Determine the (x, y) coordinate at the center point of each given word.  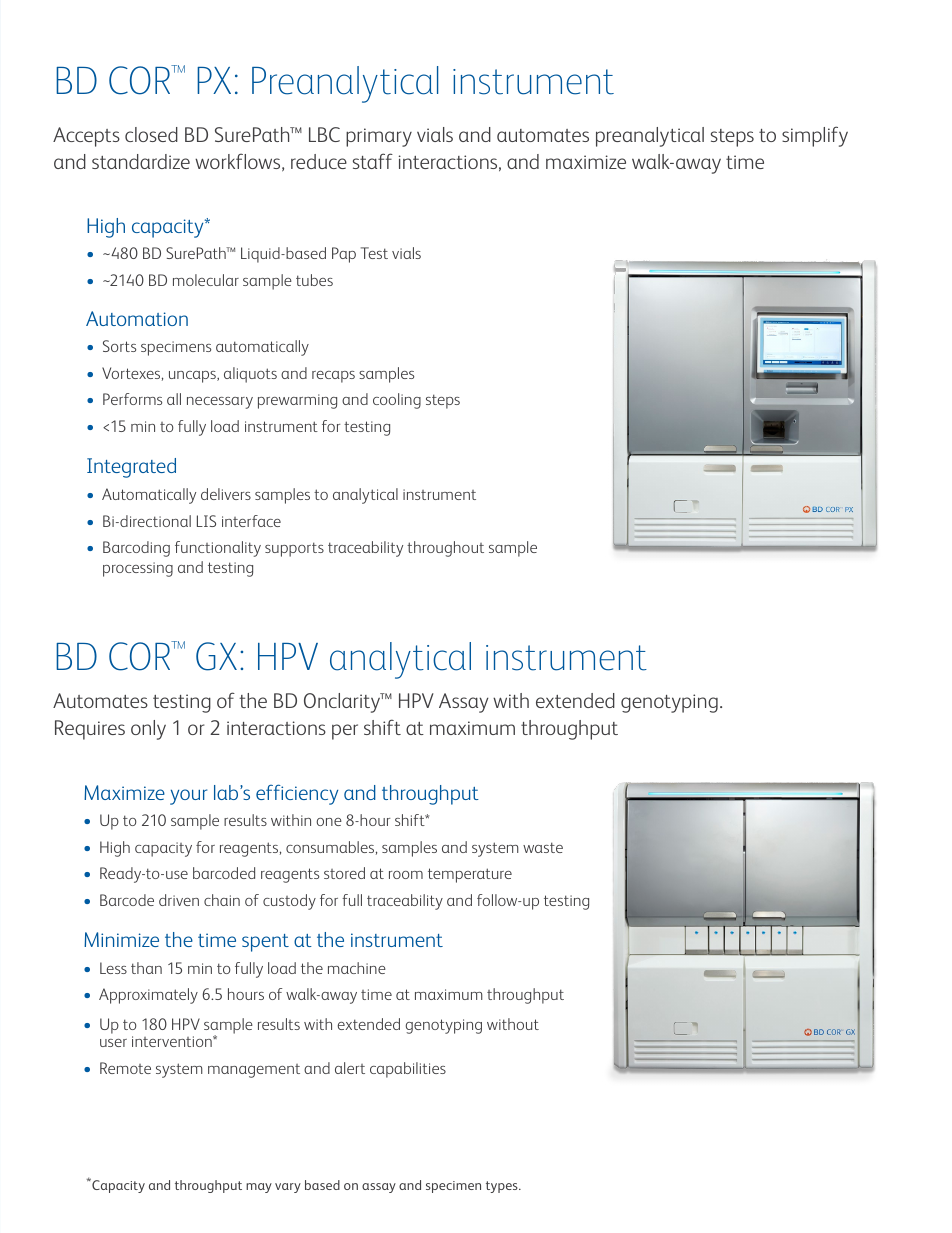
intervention (173, 1041)
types (503, 1187)
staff (373, 161)
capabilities (408, 1070)
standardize (141, 161)
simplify (815, 136)
